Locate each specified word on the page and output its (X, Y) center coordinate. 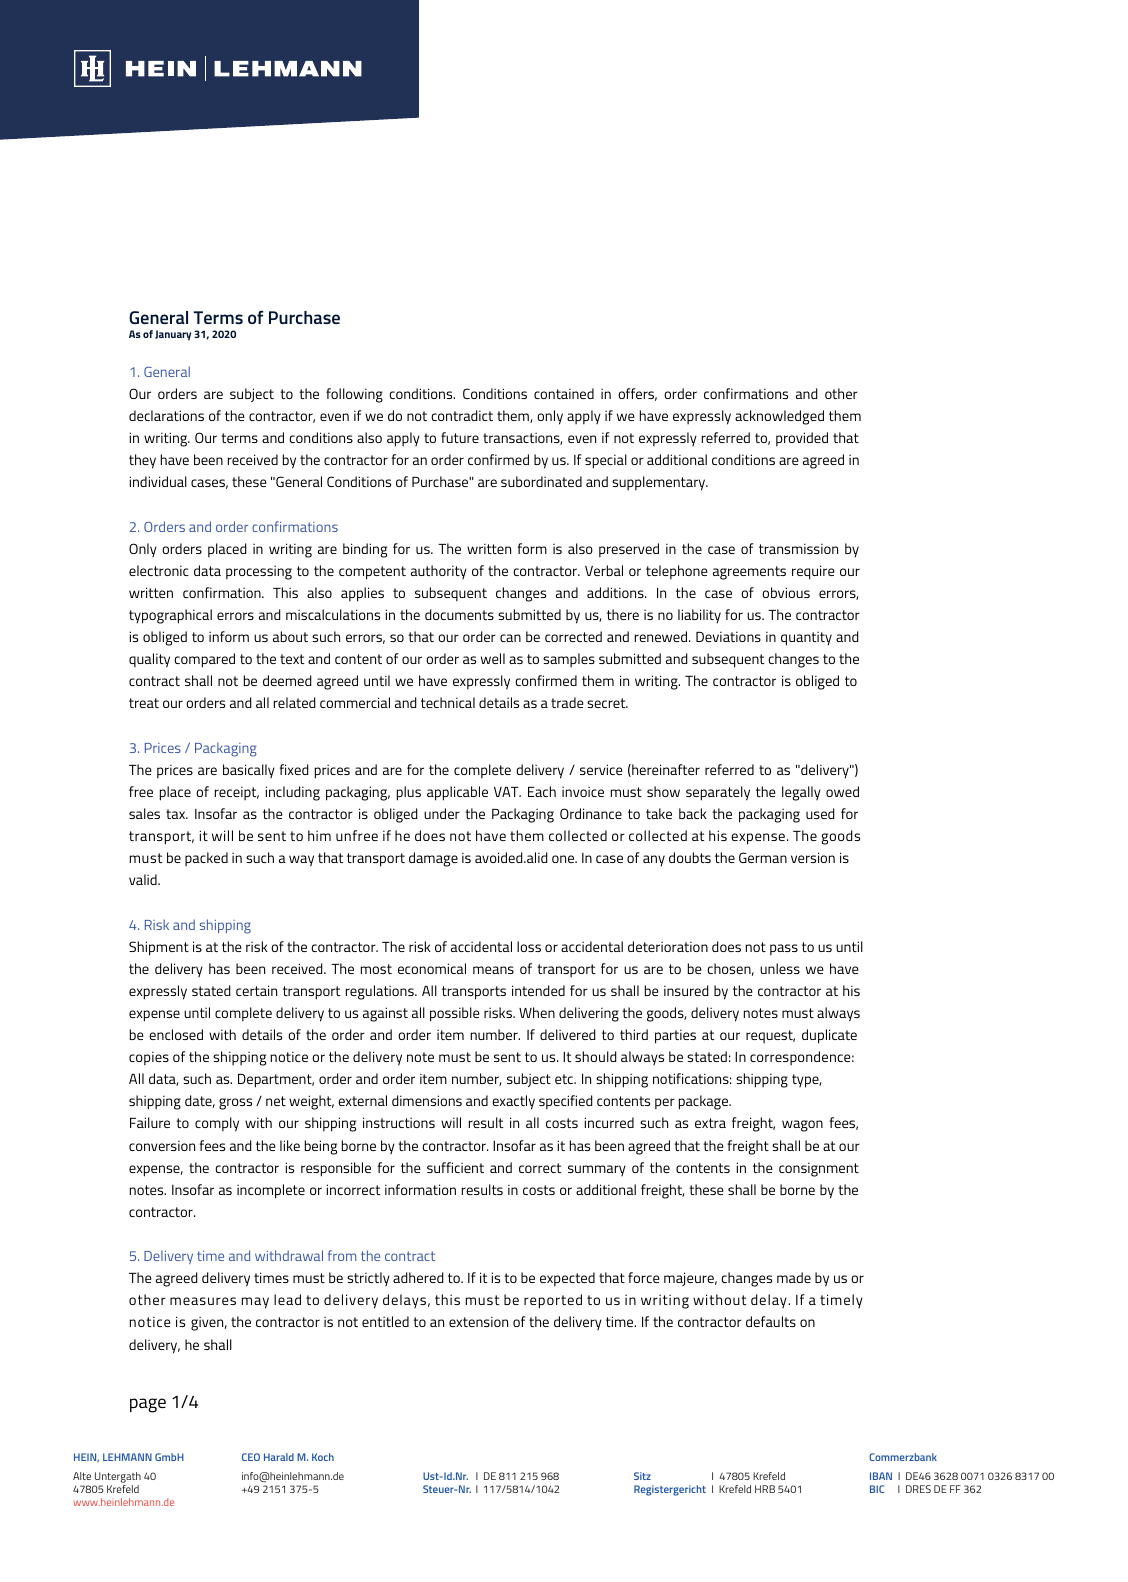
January (173, 335)
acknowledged (779, 417)
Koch (323, 1457)
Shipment (159, 948)
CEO (251, 1457)
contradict (462, 415)
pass (784, 949)
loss (529, 946)
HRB (765, 1489)
